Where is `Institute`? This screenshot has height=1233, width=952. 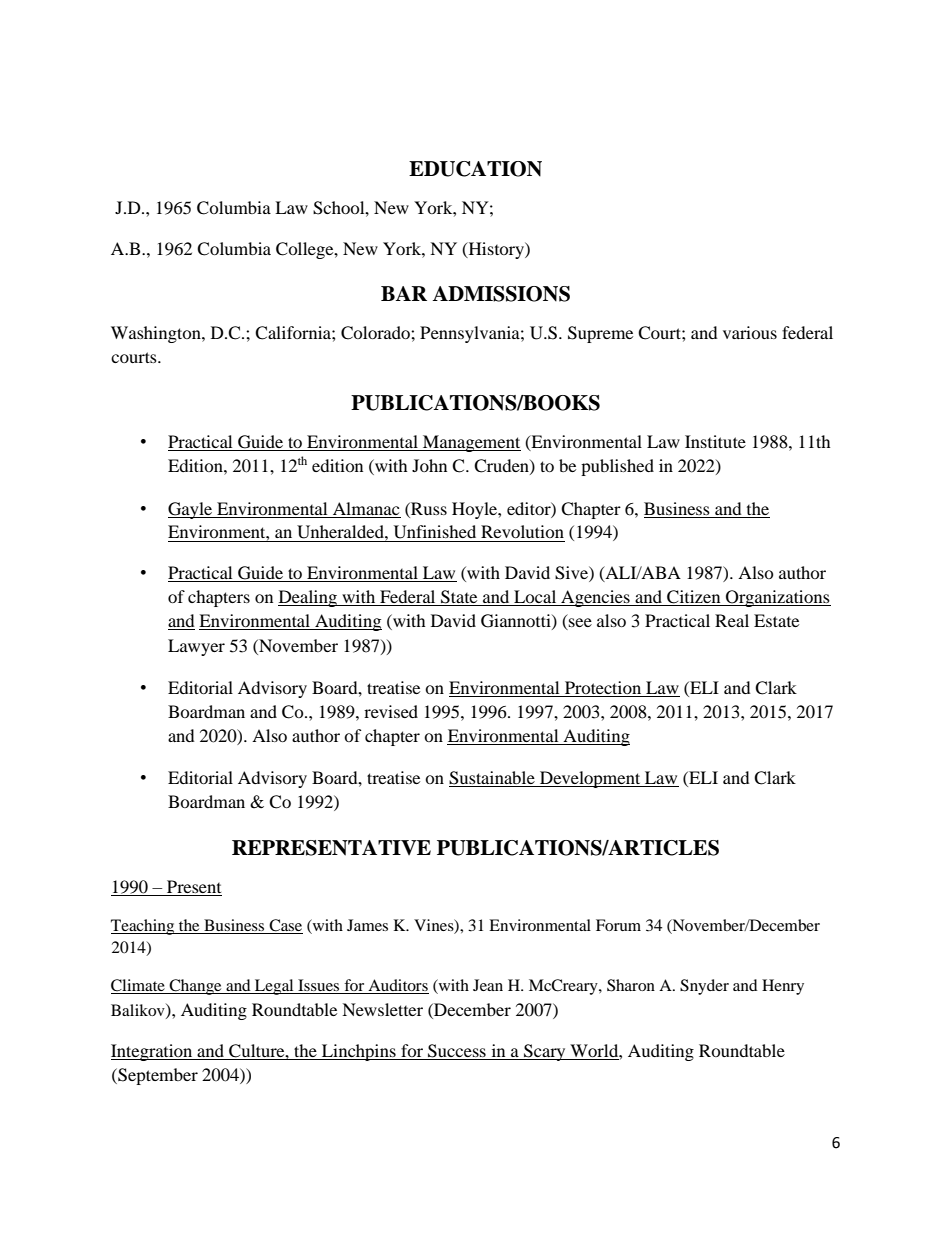
Institute is located at coordinates (715, 441).
